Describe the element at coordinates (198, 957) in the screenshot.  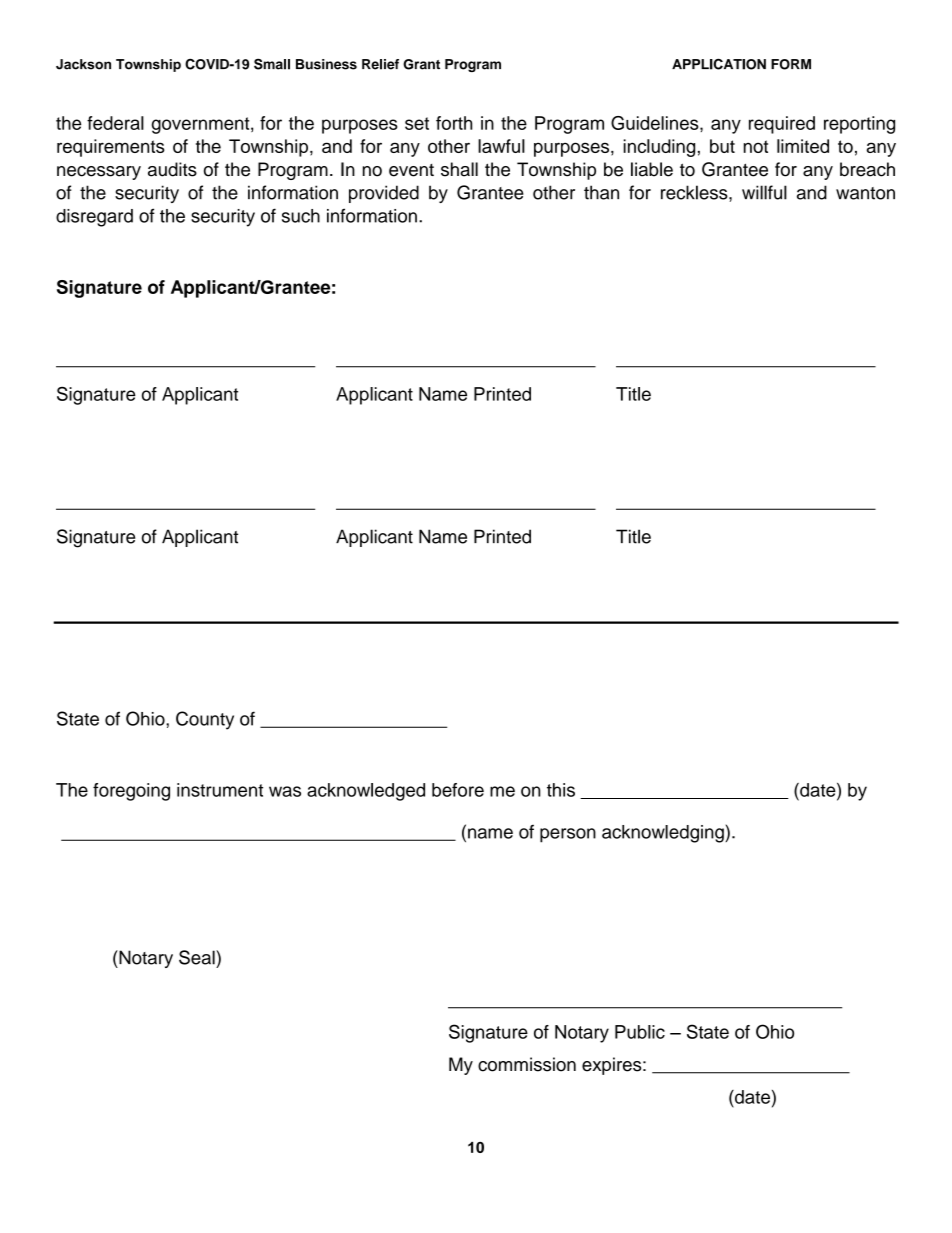
I see `Seal` at that location.
